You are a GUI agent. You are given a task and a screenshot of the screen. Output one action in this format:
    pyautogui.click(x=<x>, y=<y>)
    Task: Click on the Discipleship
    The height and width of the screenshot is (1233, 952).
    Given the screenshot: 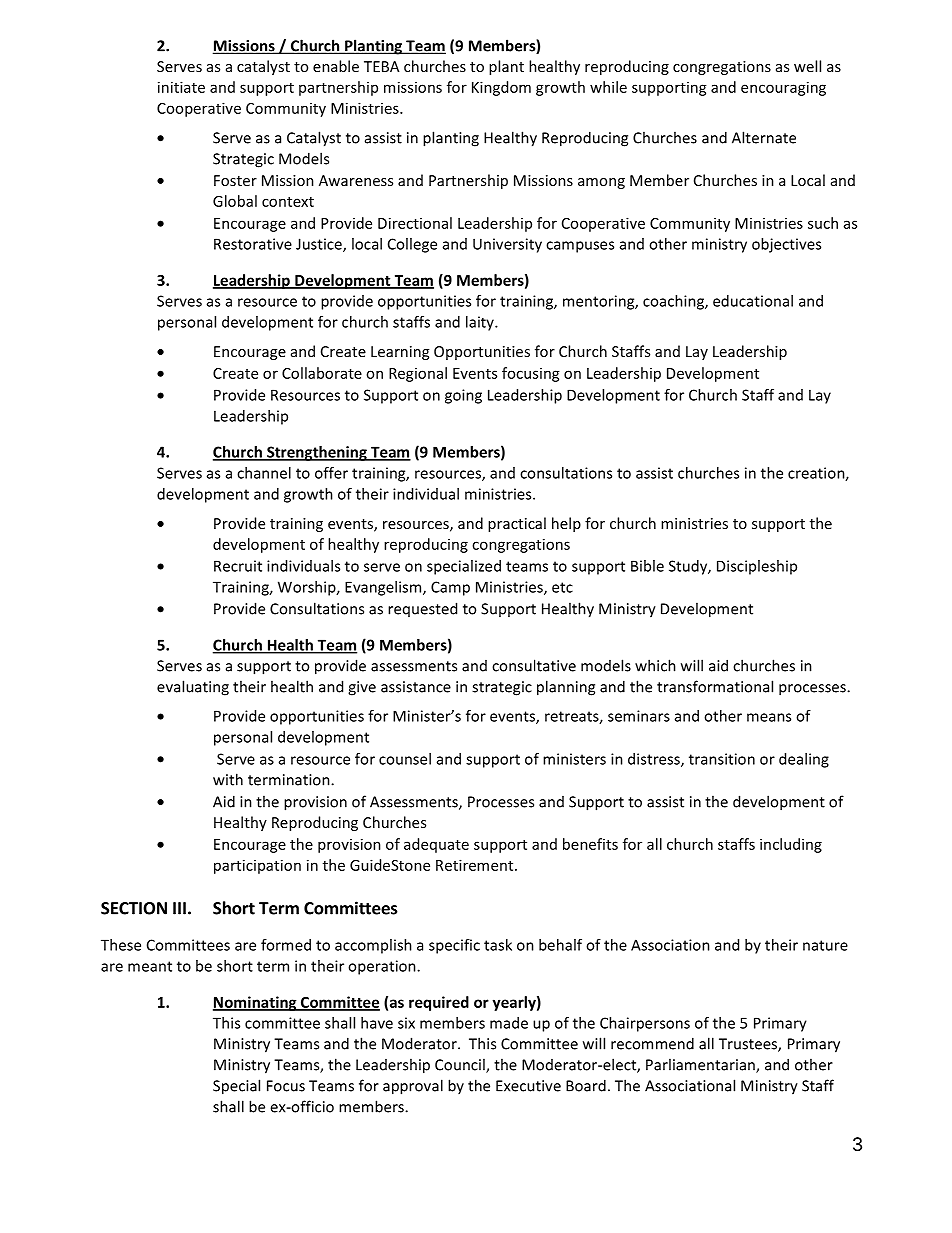 What is the action you would take?
    pyautogui.click(x=757, y=567)
